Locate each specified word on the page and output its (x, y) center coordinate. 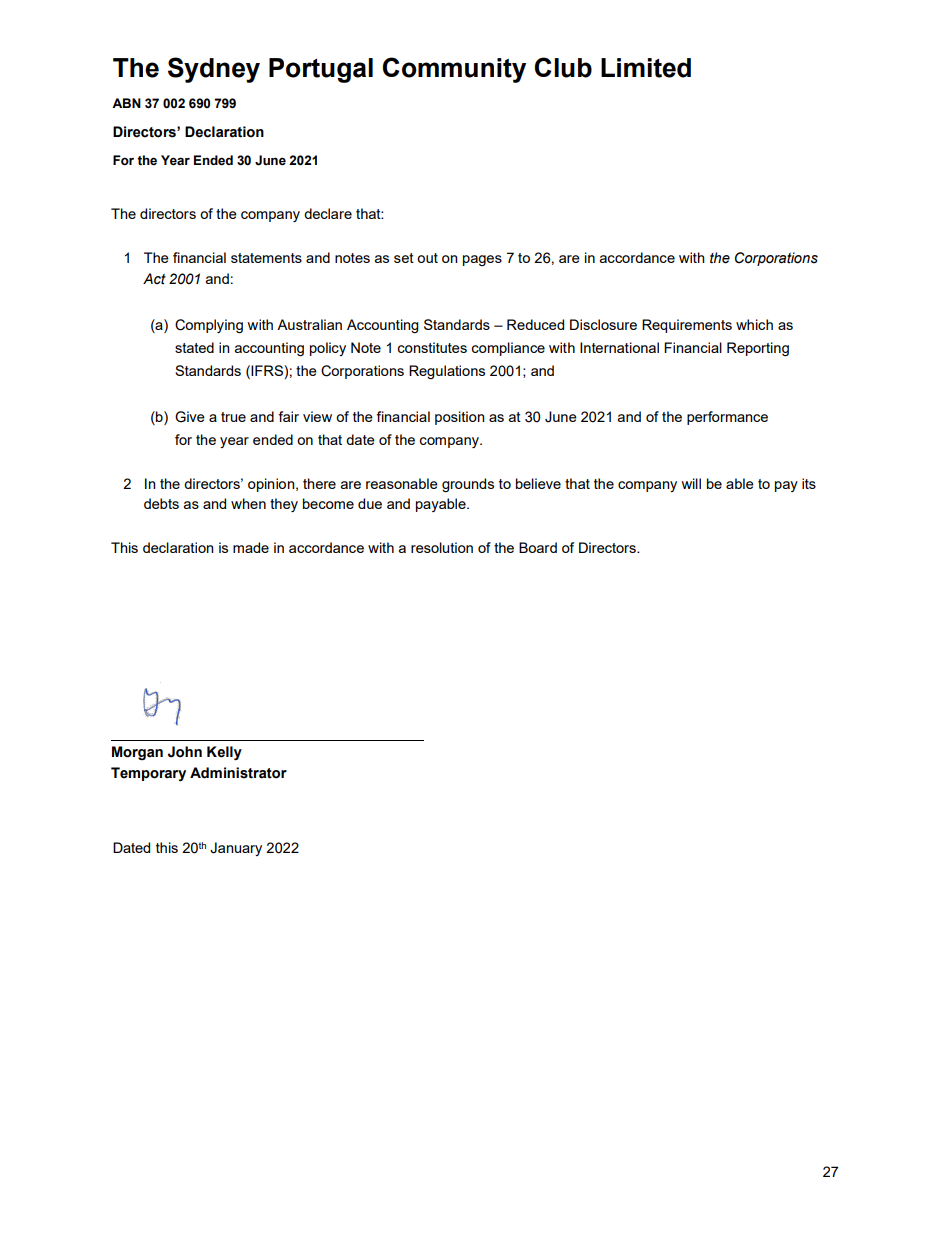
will (691, 483)
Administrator (238, 773)
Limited (646, 68)
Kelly (224, 753)
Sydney (214, 70)
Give (190, 417)
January (236, 849)
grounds (468, 485)
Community (454, 70)
